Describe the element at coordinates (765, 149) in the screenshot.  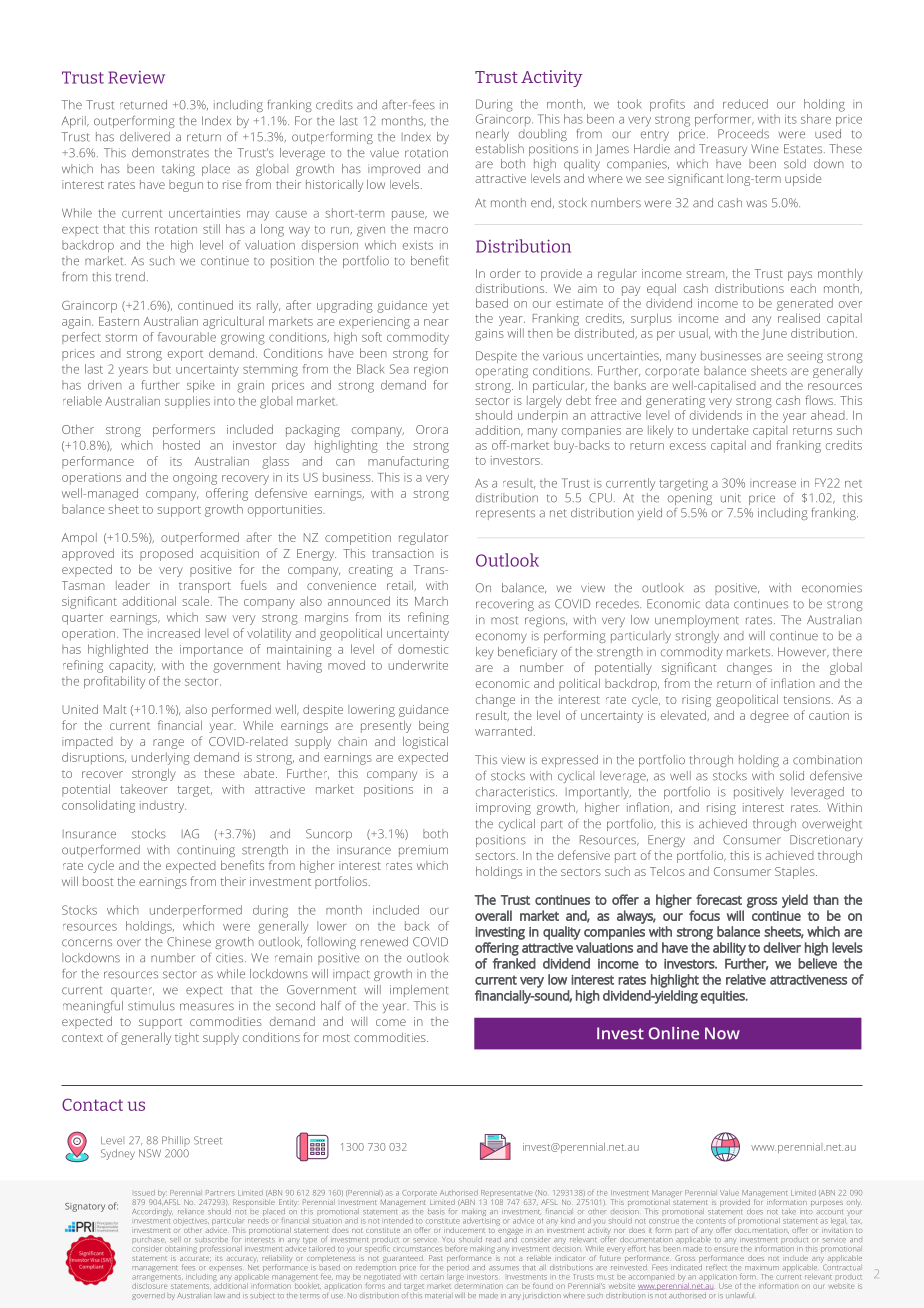
I see `Wine` at that location.
